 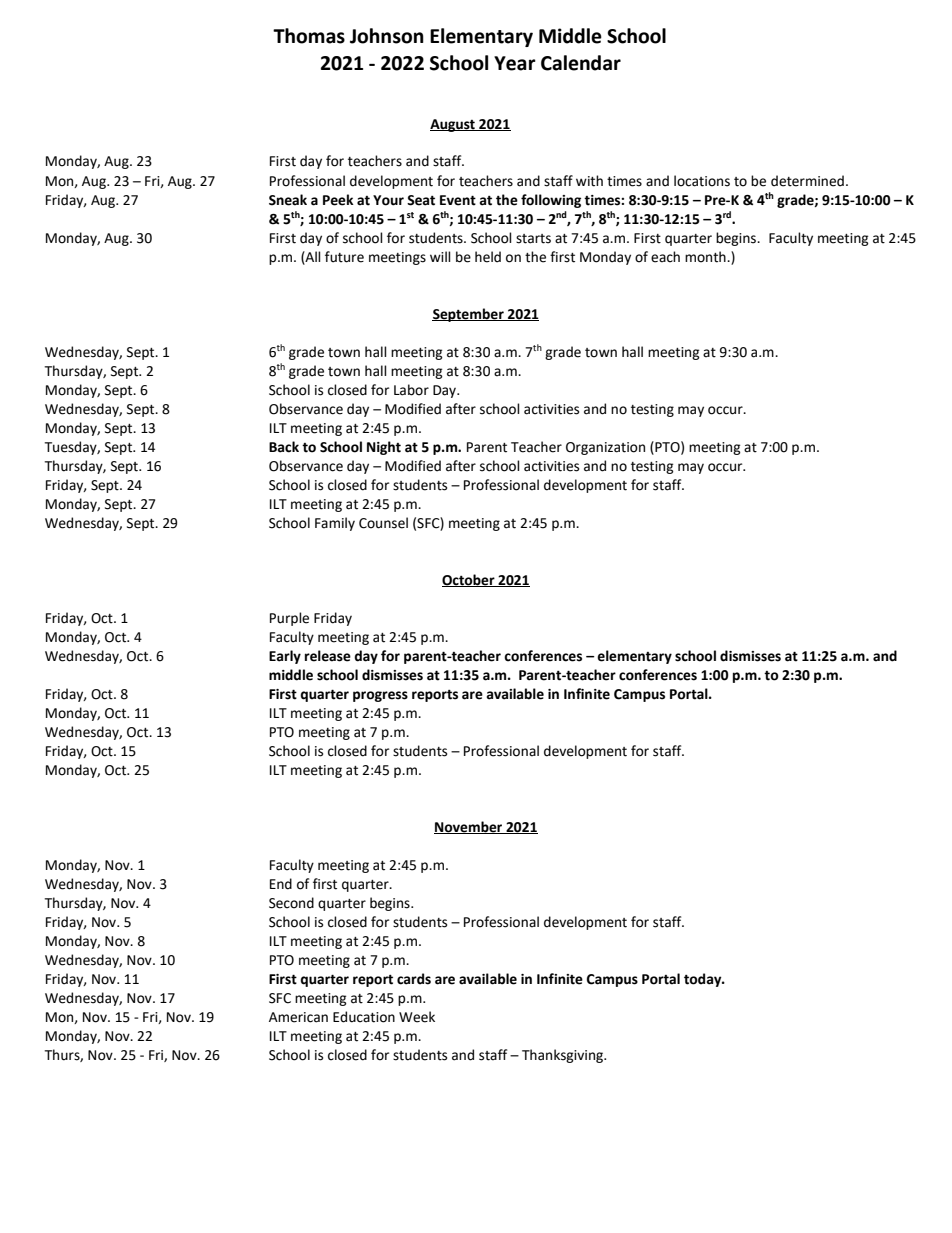 What do you see at coordinates (564, 1056) in the screenshot?
I see `Thanksgiving` at bounding box center [564, 1056].
